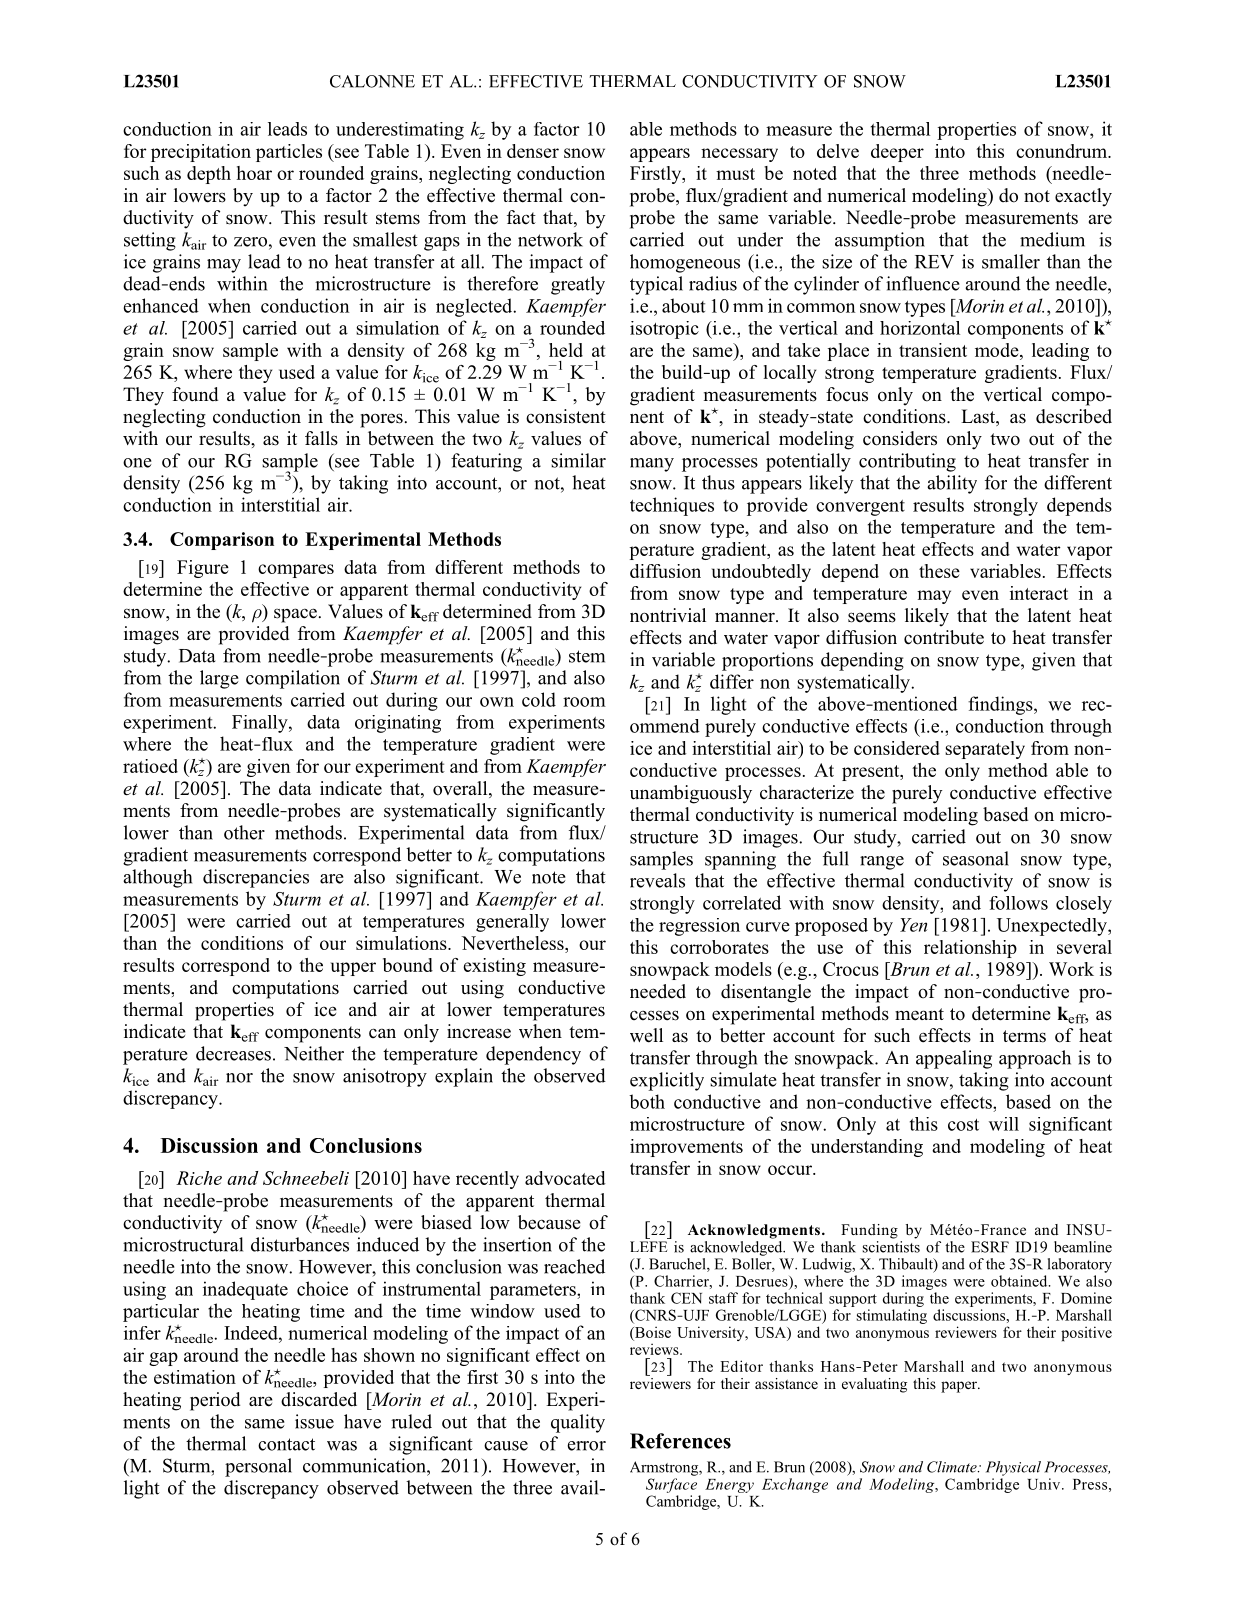 The width and height of the page is (1235, 1598). Describe the element at coordinates (533, 151) in the page. I see `denser` at that location.
